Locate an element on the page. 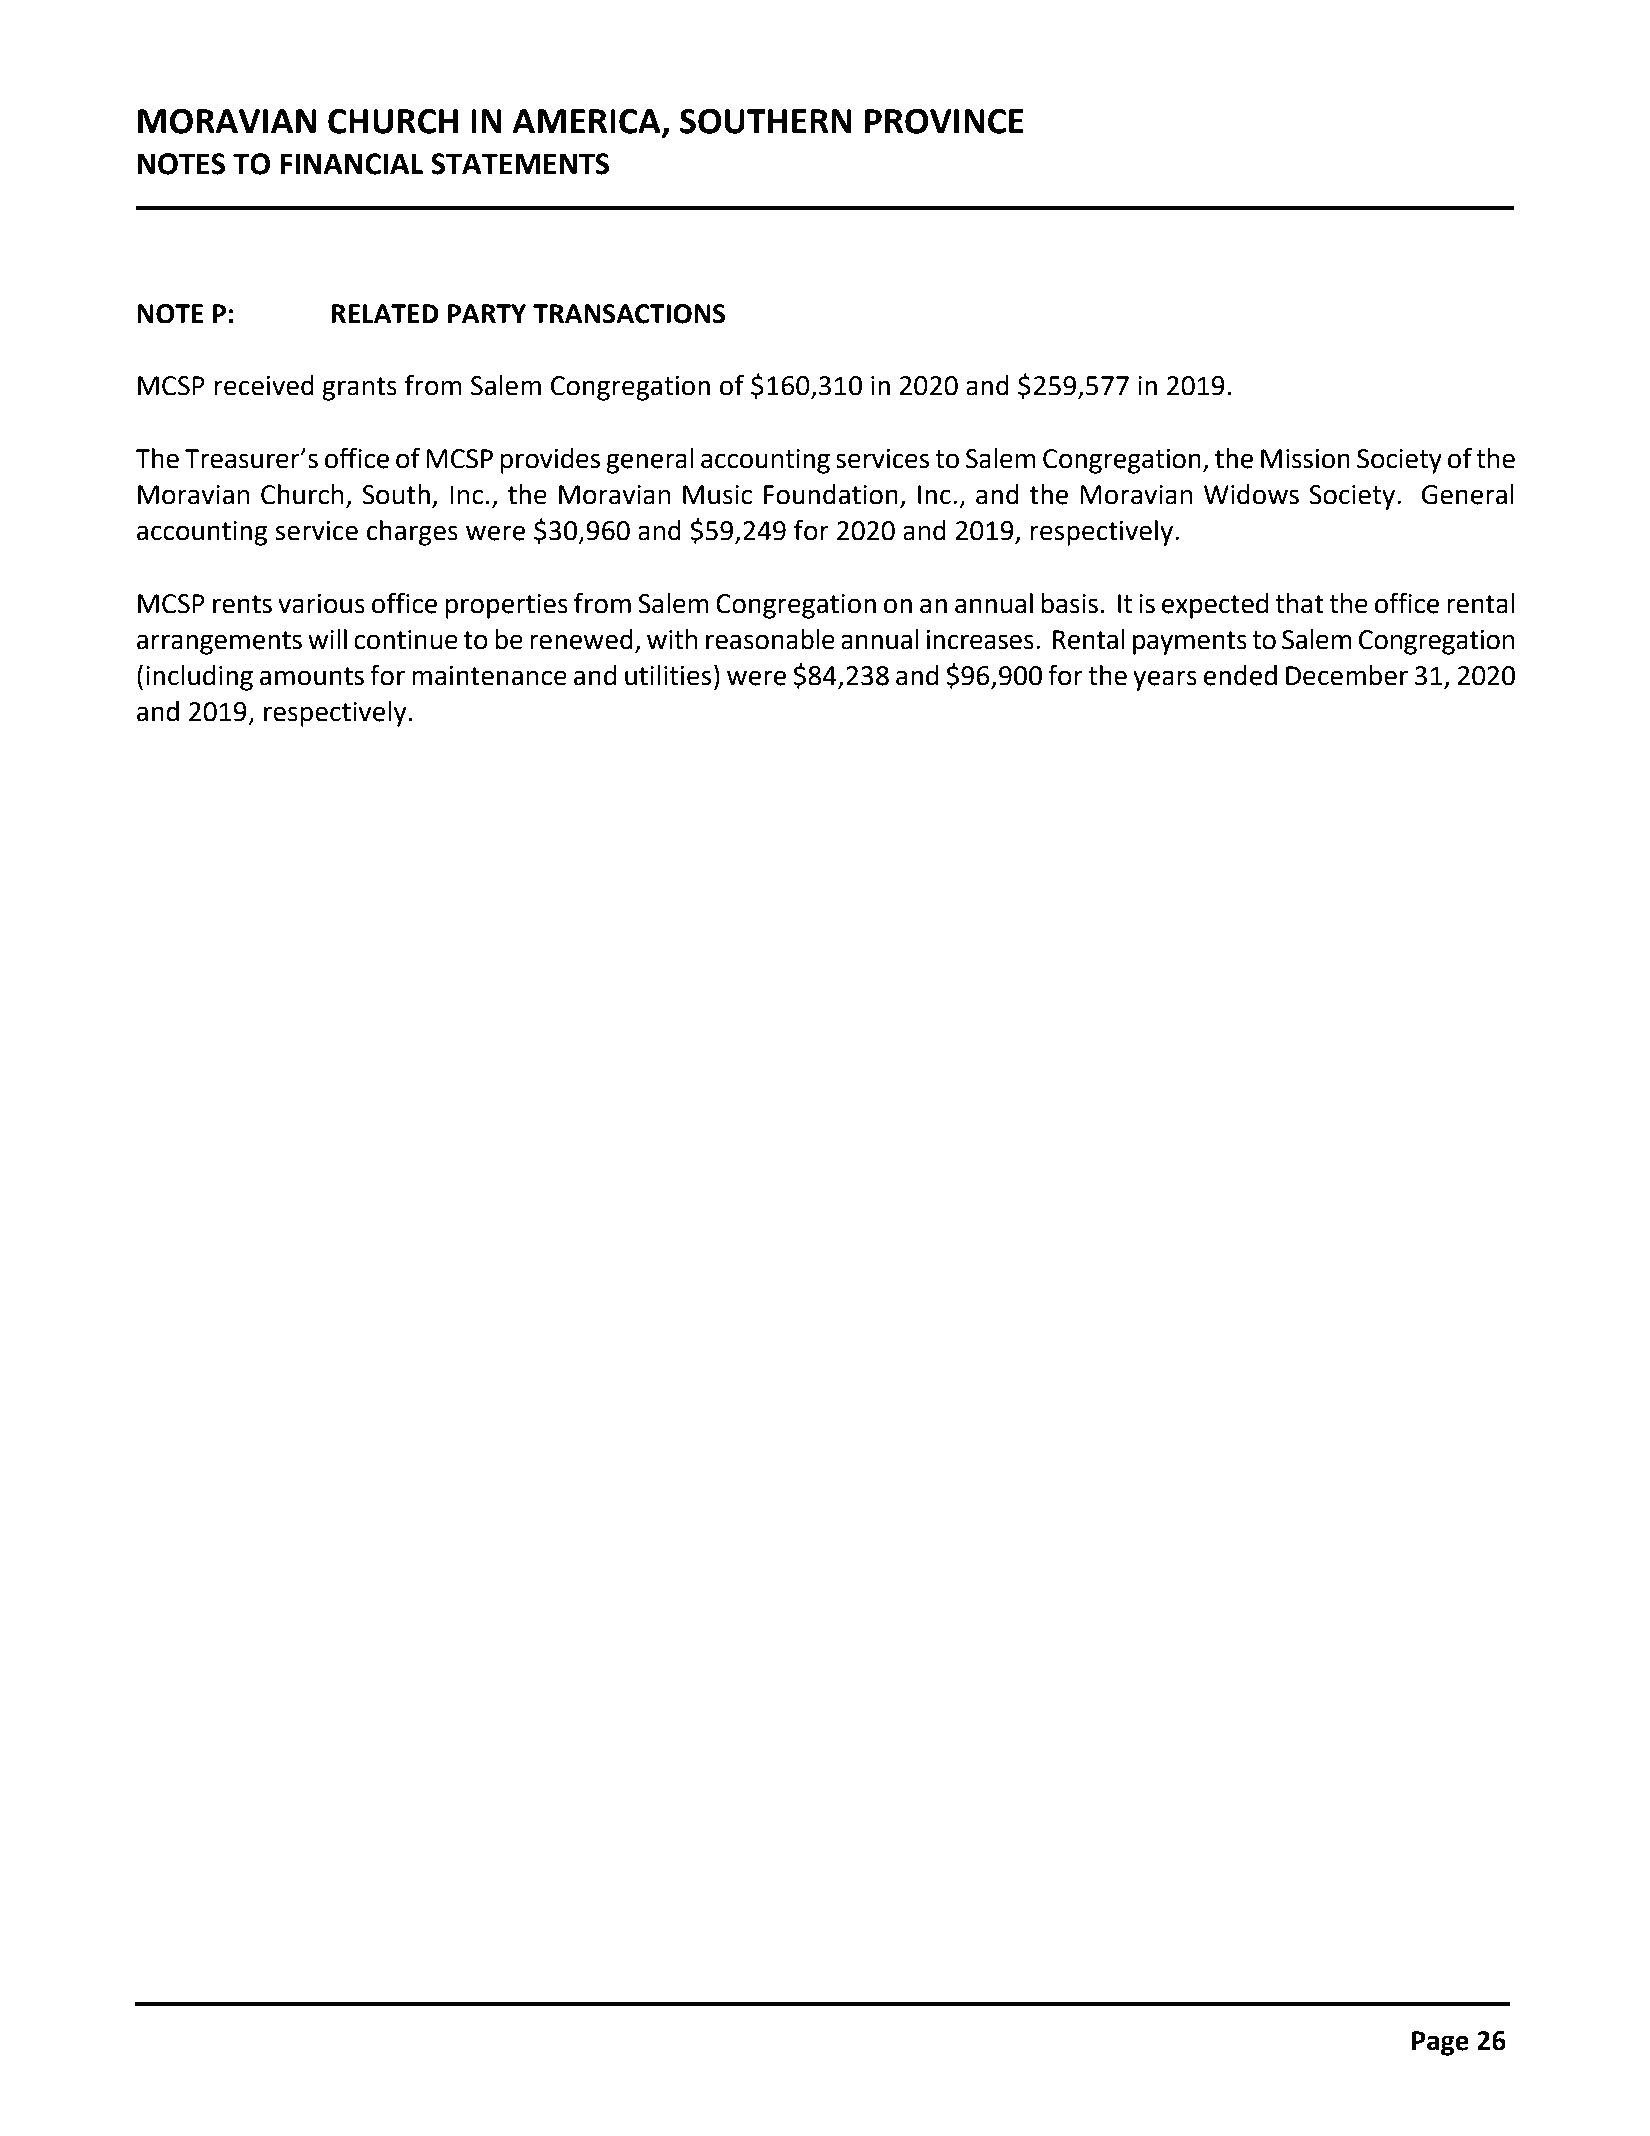 This document has height=2136, width=1650. ended is located at coordinates (1240, 675).
